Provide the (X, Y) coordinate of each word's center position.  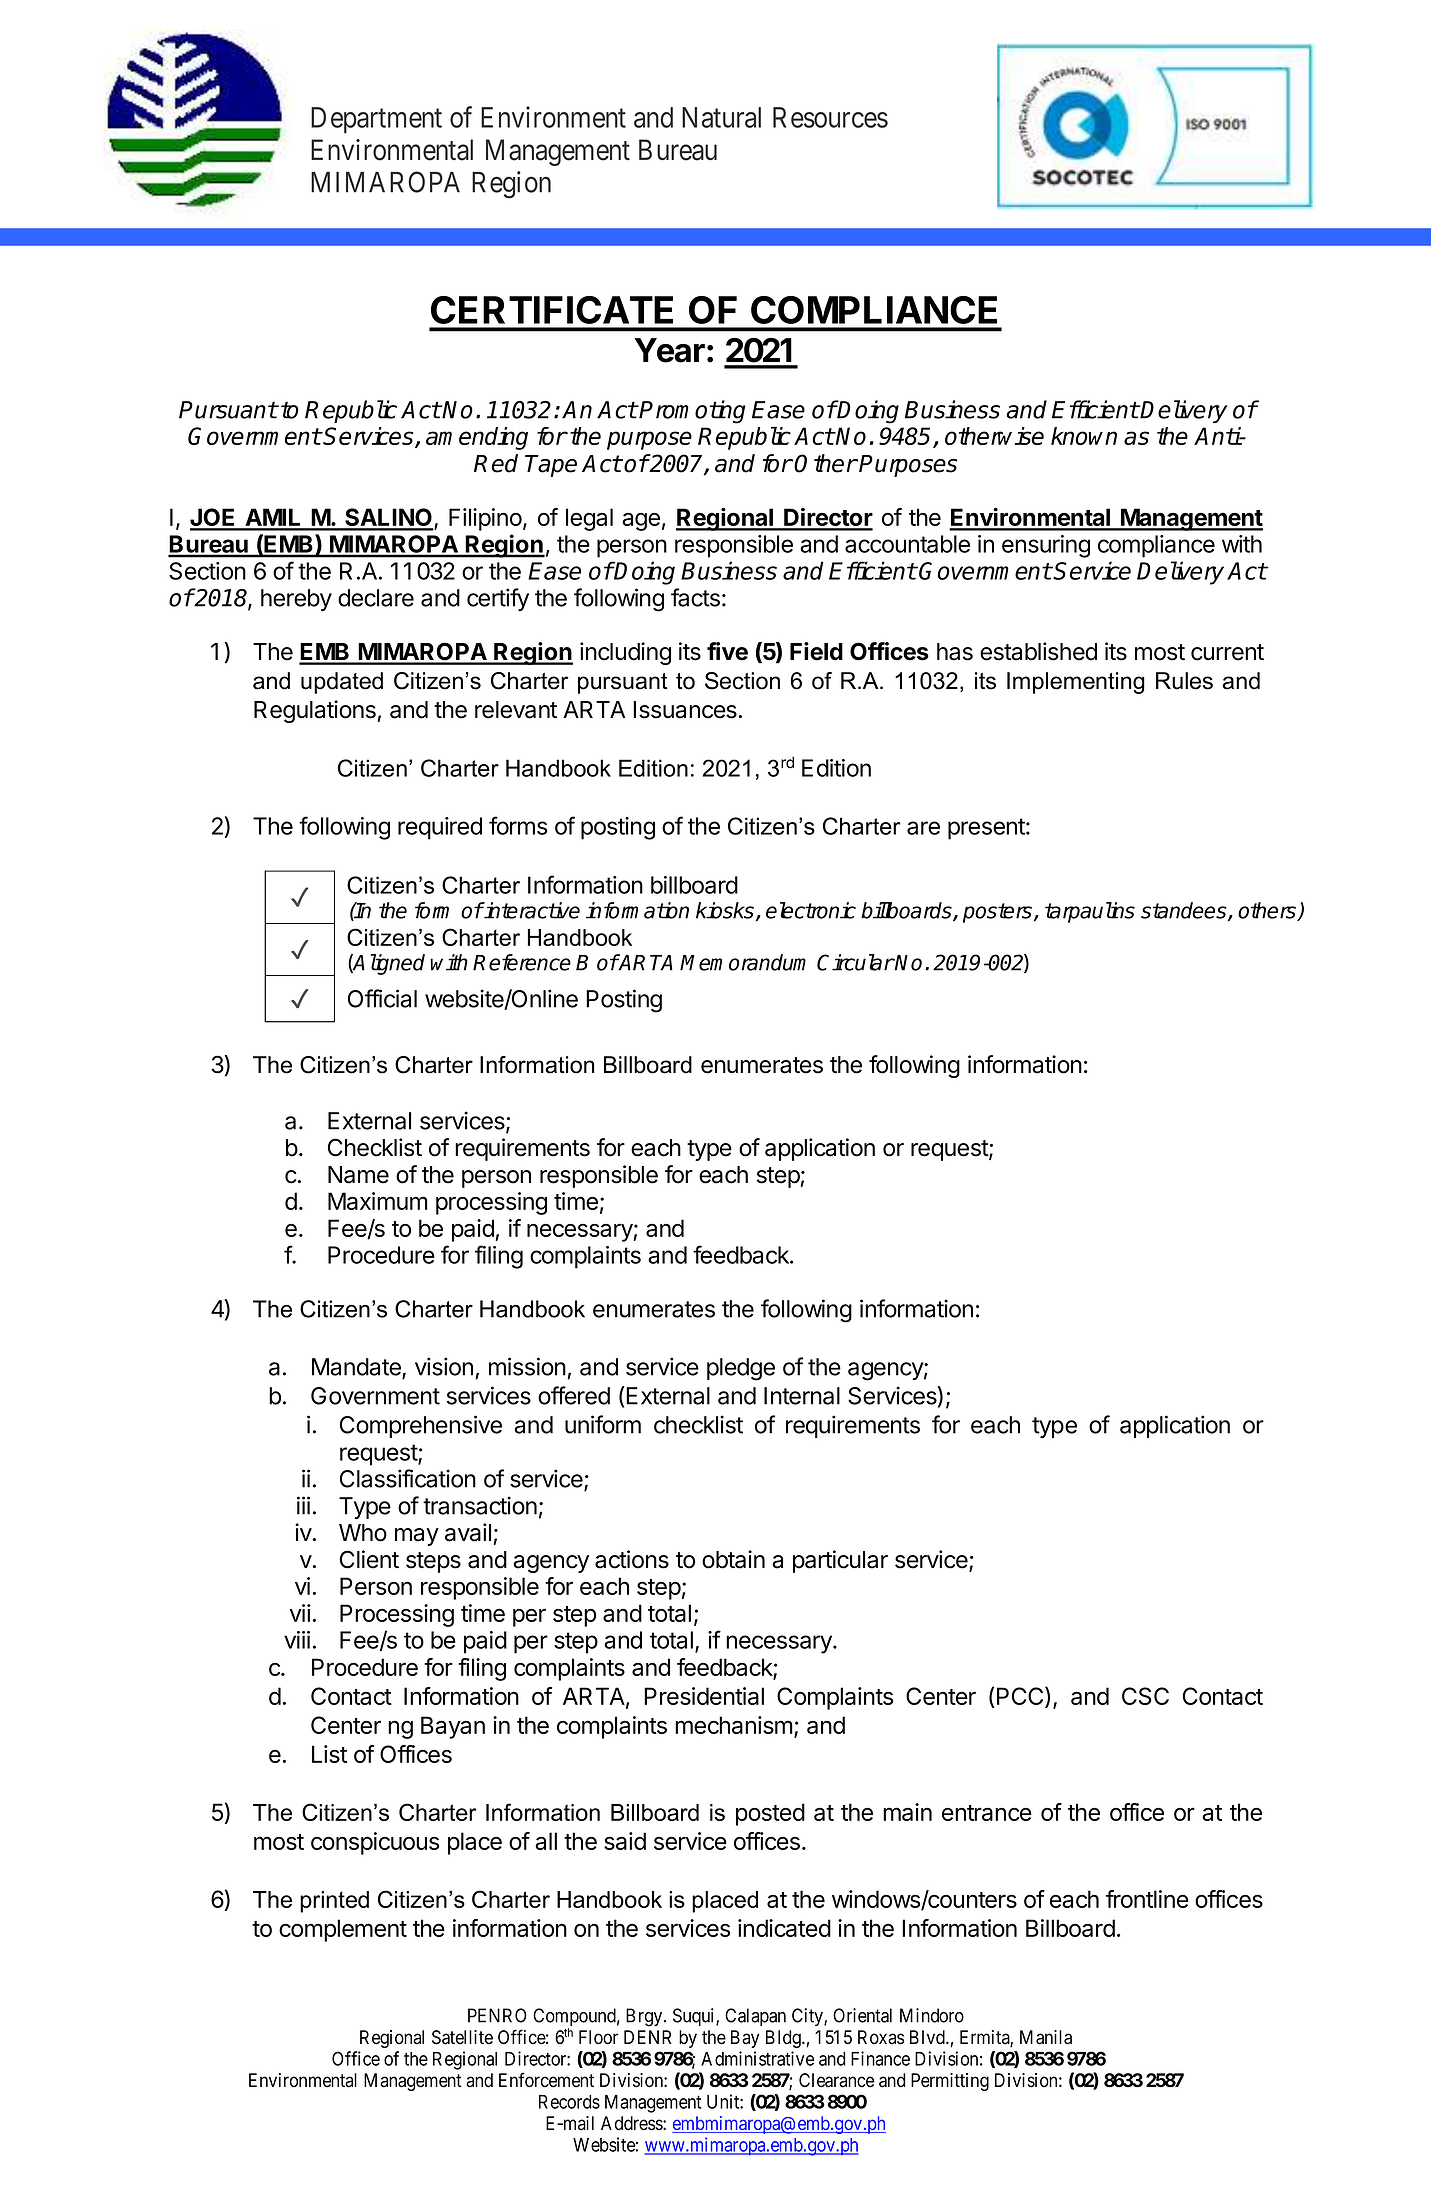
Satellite (462, 2037)
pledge (741, 1369)
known (1084, 436)
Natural (721, 117)
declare (376, 598)
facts (695, 597)
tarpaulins (1090, 912)
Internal (802, 1396)
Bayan (453, 1727)
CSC (1145, 1696)
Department (376, 120)
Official (382, 998)
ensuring (1046, 546)
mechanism (734, 1725)
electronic (811, 910)
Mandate (357, 1368)
